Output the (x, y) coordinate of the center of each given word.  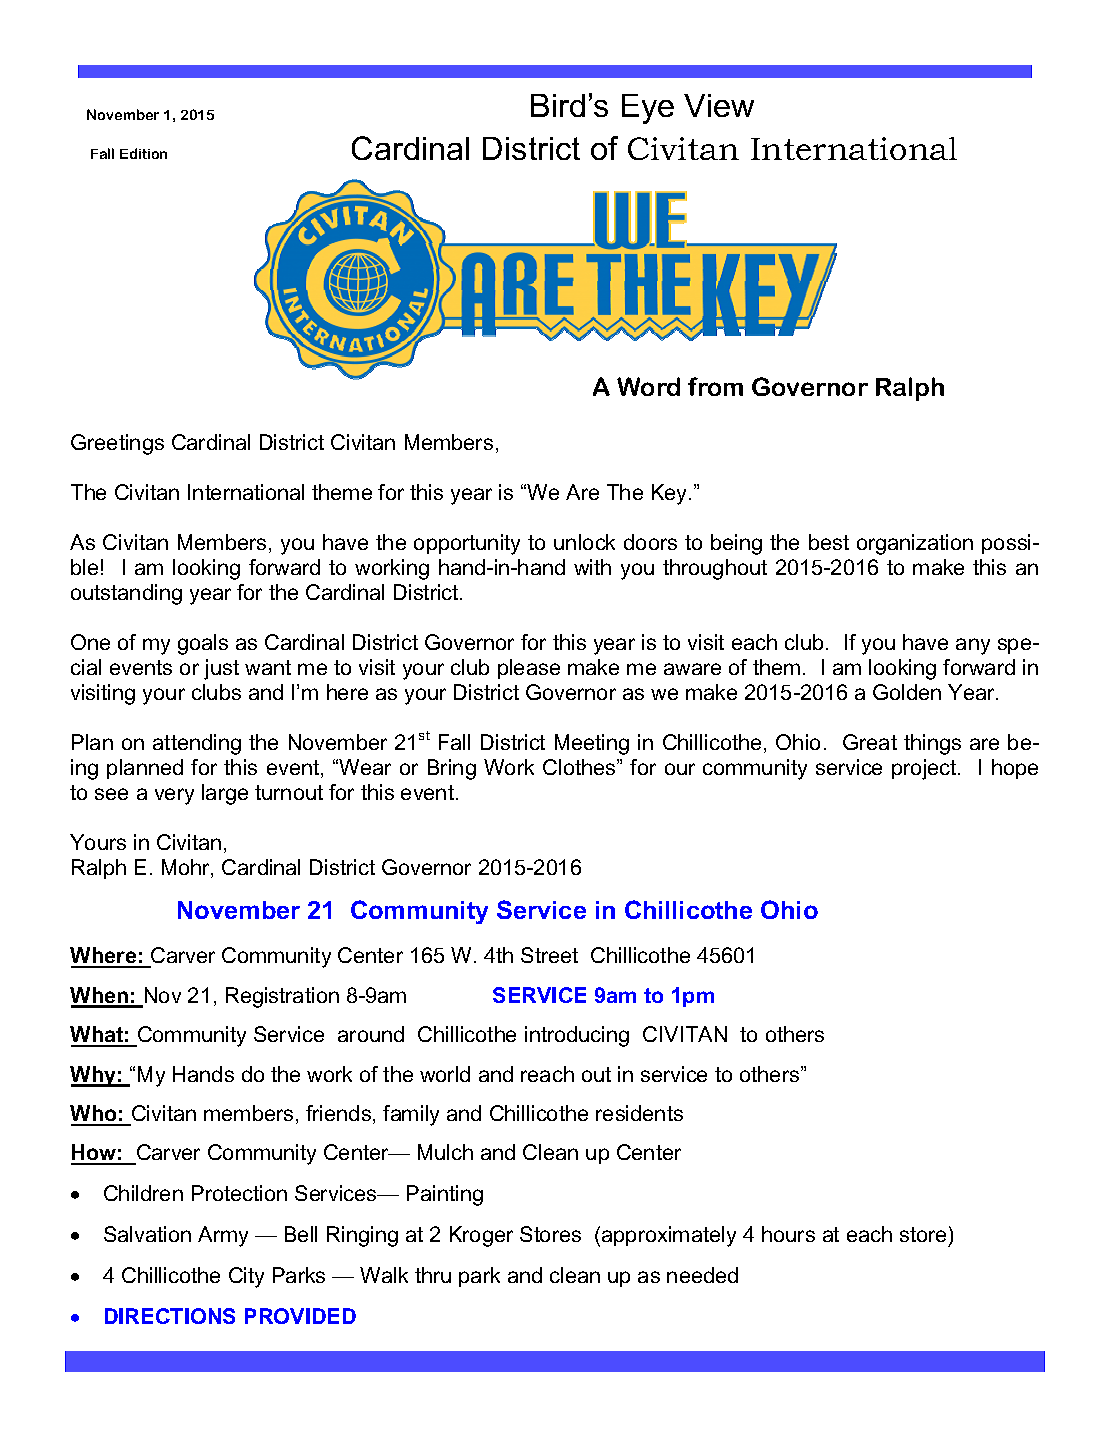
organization (915, 544)
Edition (143, 153)
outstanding (126, 594)
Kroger (481, 1236)
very (174, 796)
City (246, 1277)
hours (788, 1234)
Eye (648, 109)
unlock (584, 542)
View (719, 105)
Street (549, 955)
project (925, 769)
